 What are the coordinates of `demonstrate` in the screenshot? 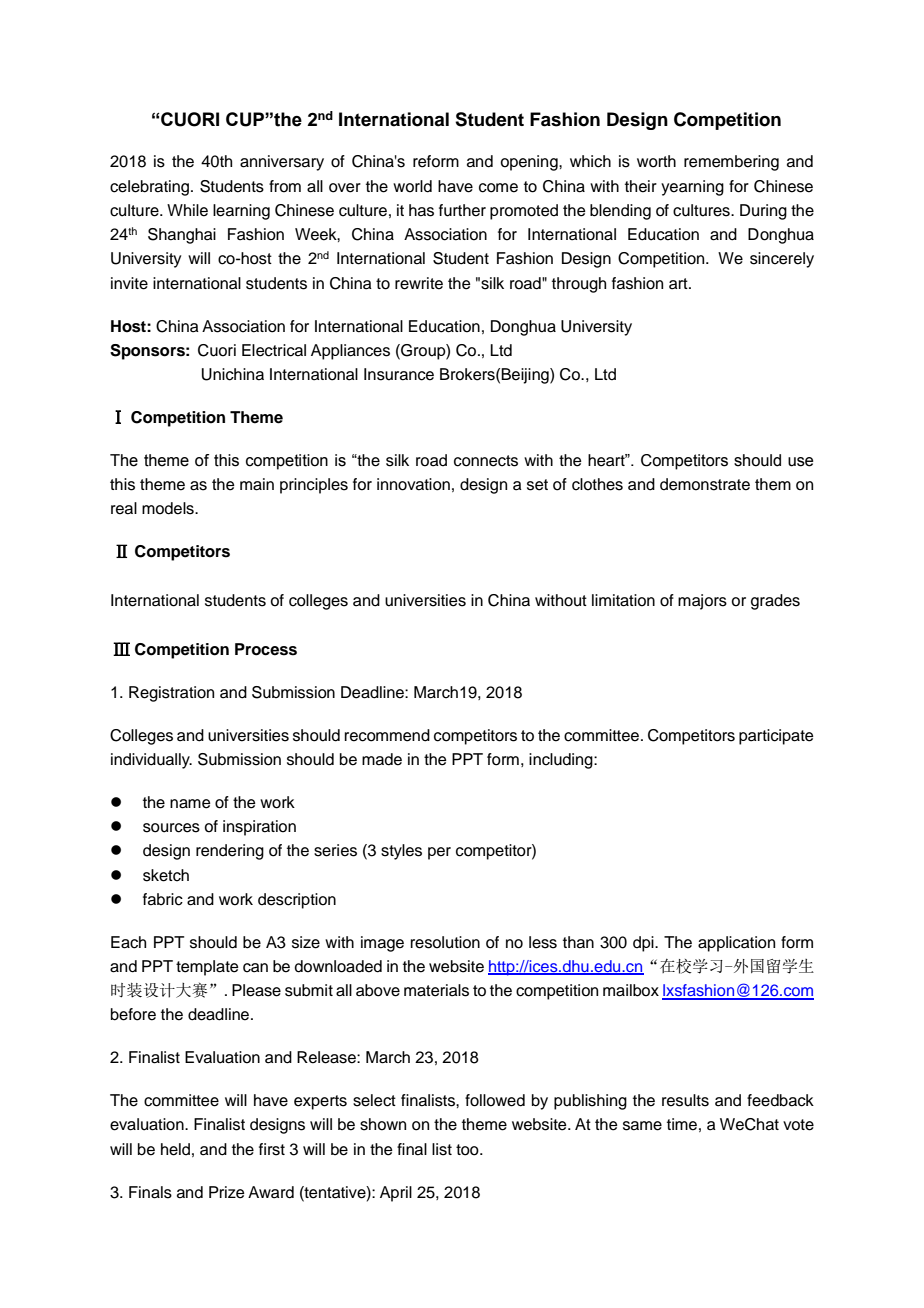 It's located at (705, 484).
